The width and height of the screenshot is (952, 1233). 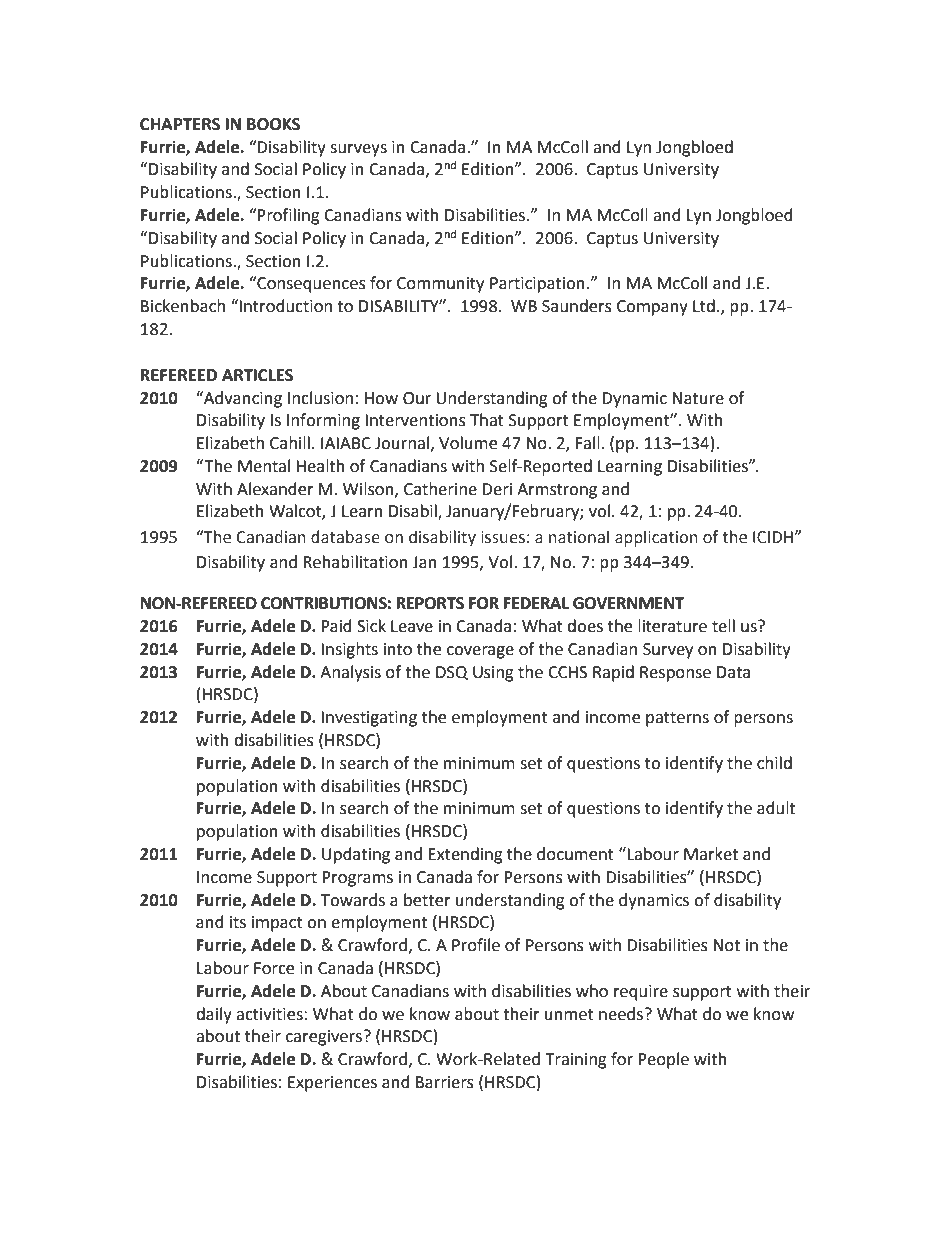 I want to click on Paid, so click(x=336, y=626).
